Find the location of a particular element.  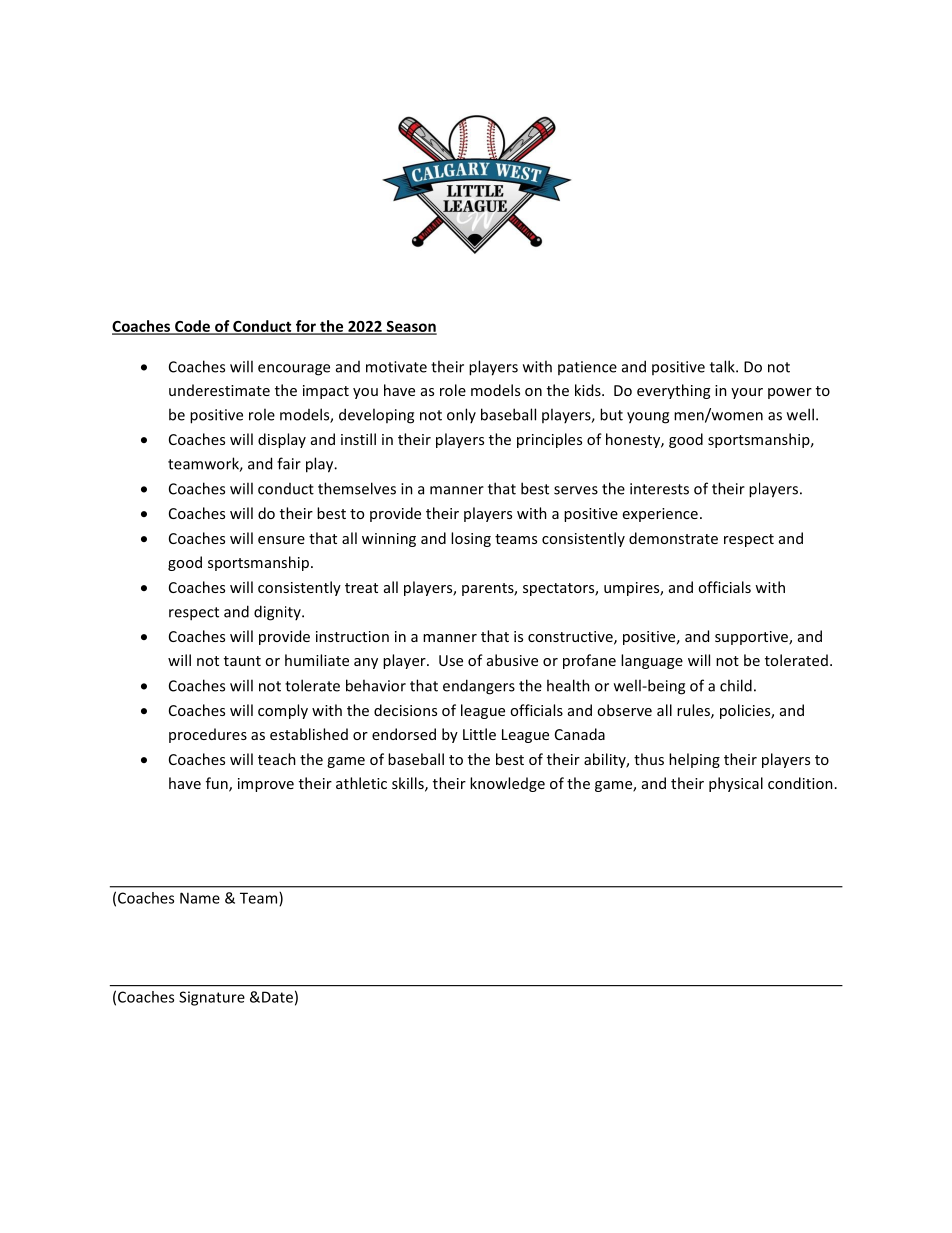

condition is located at coordinates (800, 783).
